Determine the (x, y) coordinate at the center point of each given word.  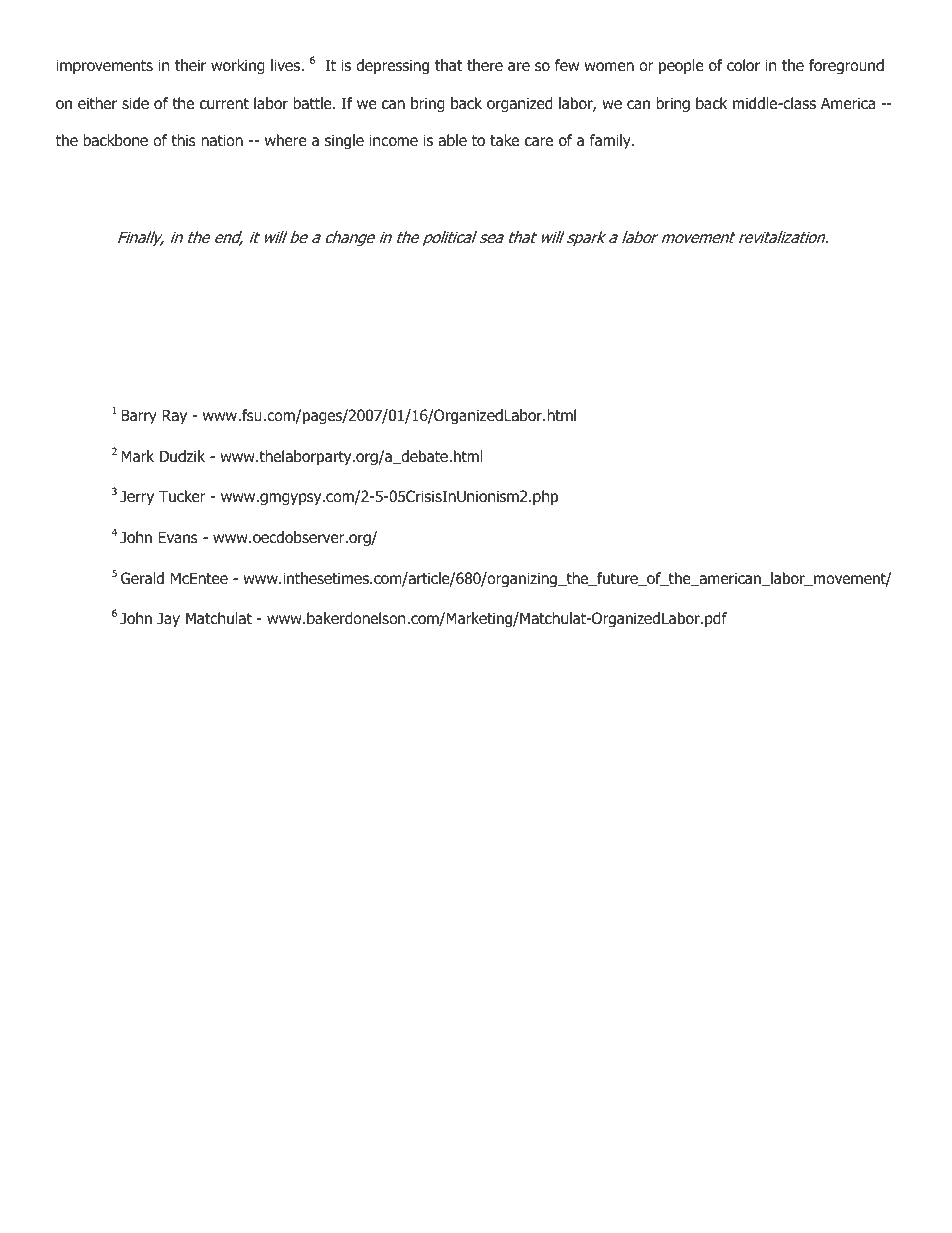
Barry (139, 416)
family (611, 141)
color (743, 65)
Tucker (182, 496)
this (183, 140)
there (485, 65)
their (190, 65)
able (452, 140)
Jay (168, 619)
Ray (174, 416)
